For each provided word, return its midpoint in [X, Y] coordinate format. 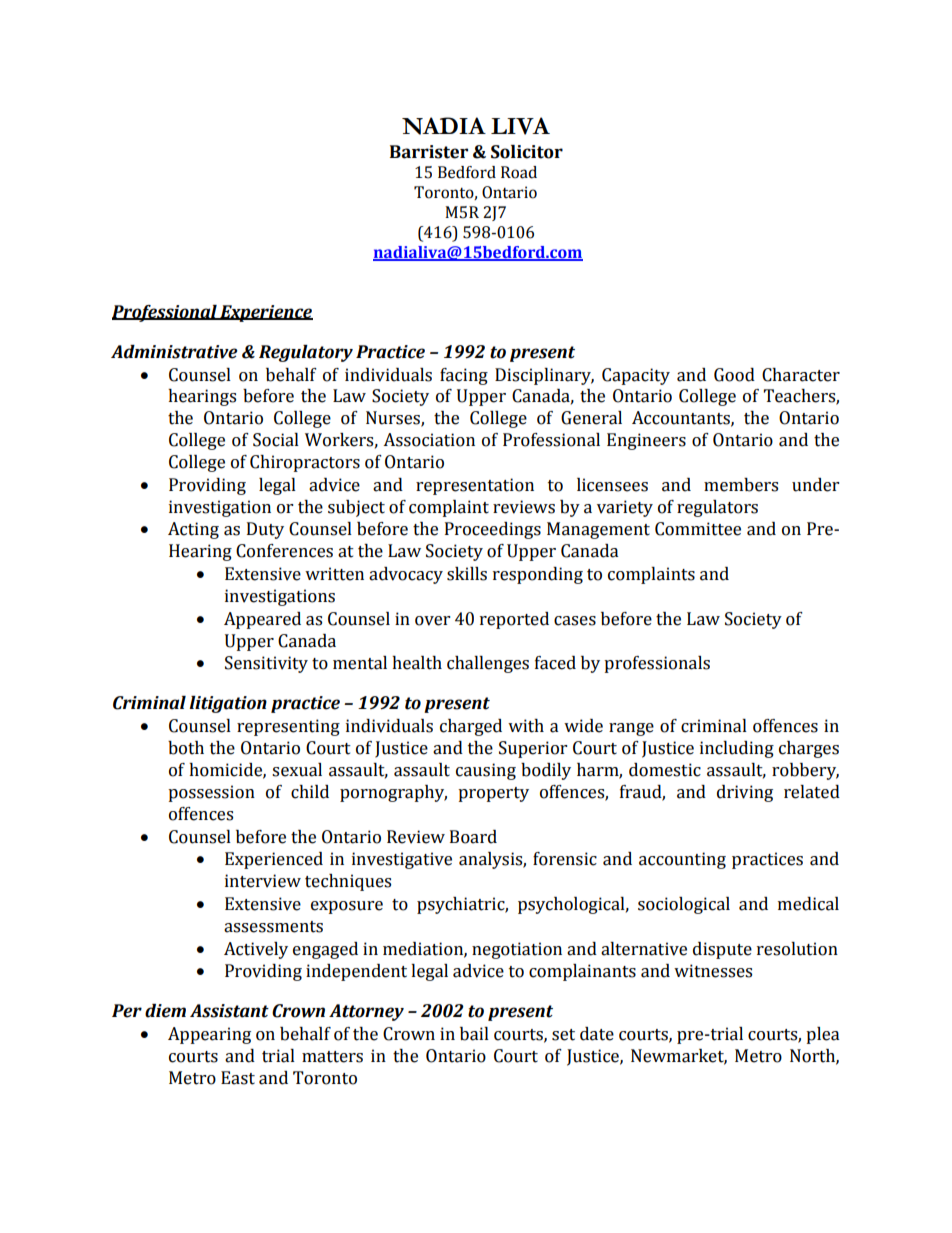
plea [822, 1035]
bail [474, 1034]
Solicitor [527, 152]
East [238, 1078]
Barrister [429, 152]
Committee [698, 529]
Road [519, 172]
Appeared [262, 620]
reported [514, 620]
